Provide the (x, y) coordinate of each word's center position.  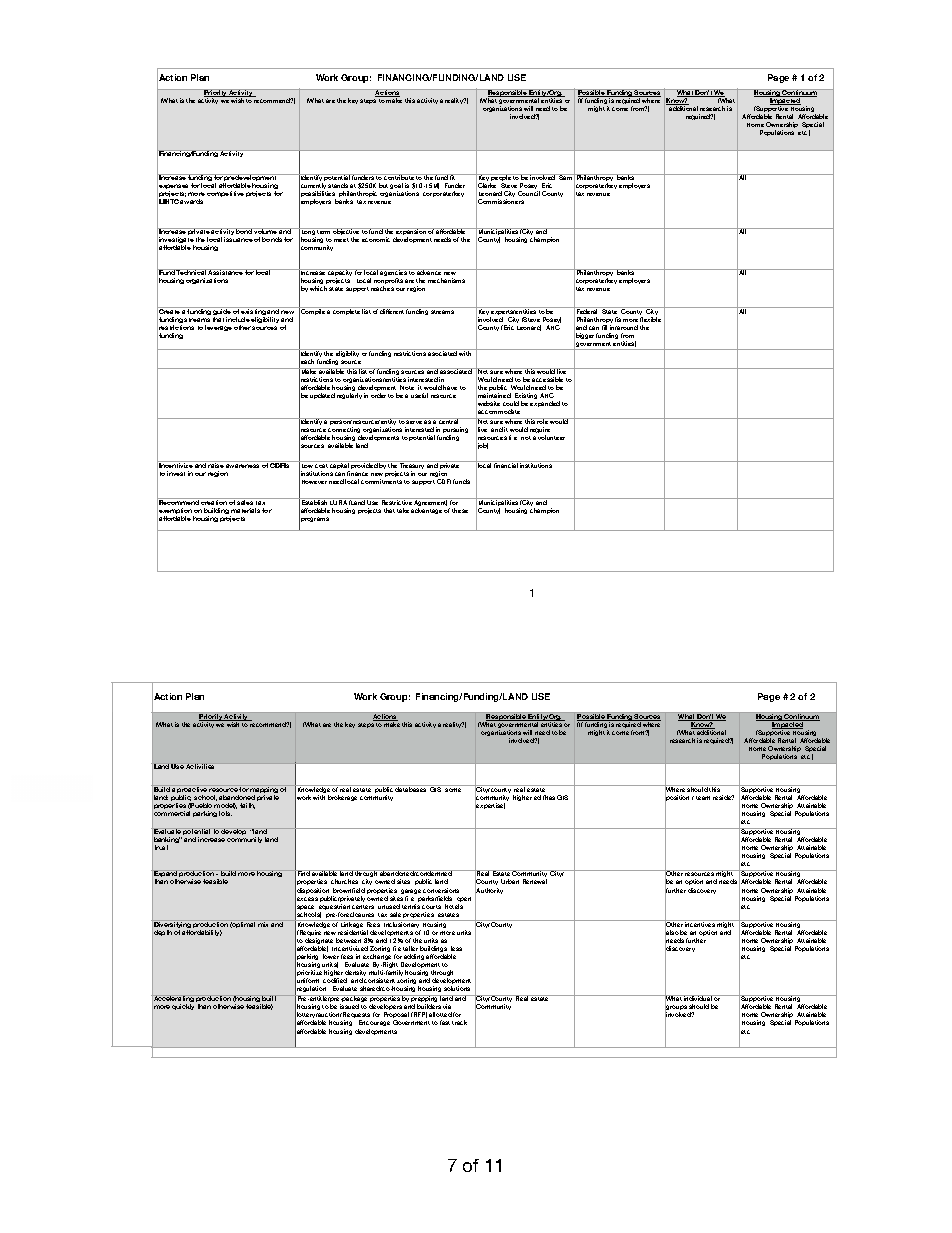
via (447, 1006)
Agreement (431, 503)
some (453, 790)
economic (376, 239)
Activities (200, 766)
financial (506, 464)
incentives (700, 923)
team (703, 798)
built (270, 998)
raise (216, 464)
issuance (238, 239)
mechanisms (446, 280)
